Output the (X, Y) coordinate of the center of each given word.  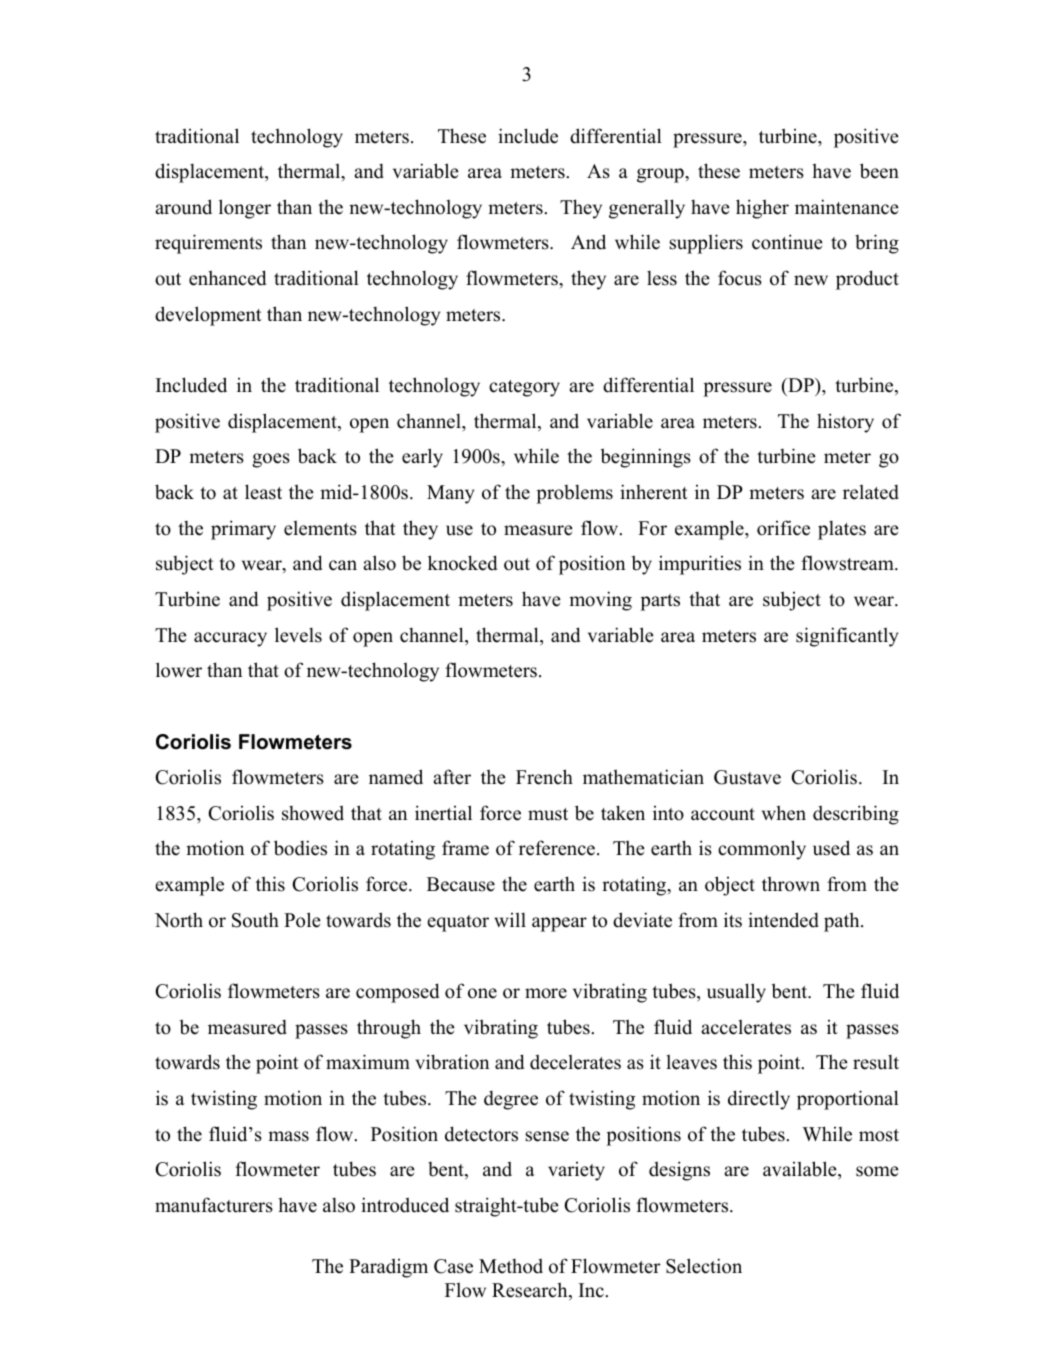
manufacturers (214, 1205)
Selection (704, 1266)
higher (762, 209)
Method (511, 1266)
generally (647, 209)
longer (245, 209)
